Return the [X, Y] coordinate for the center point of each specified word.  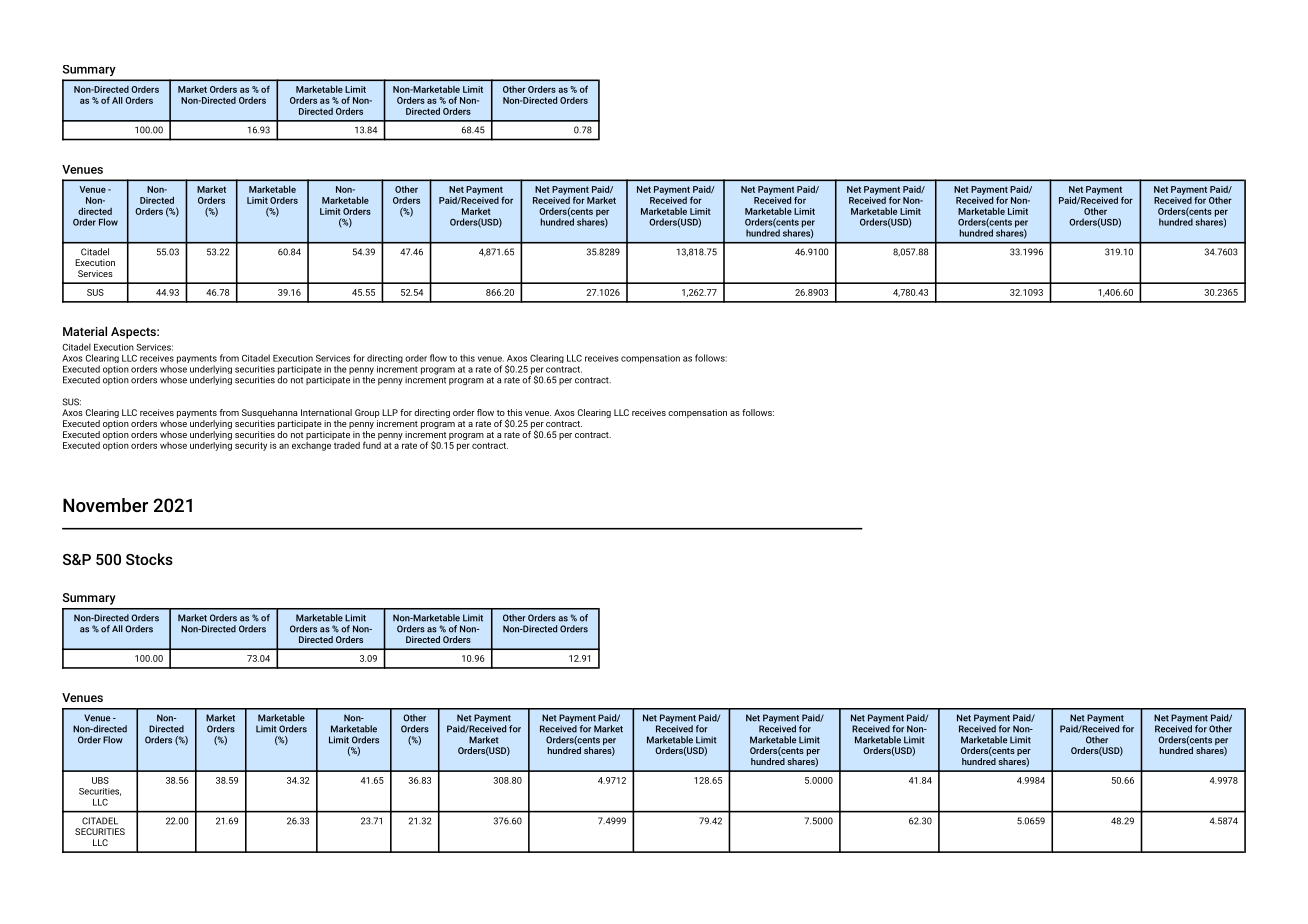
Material [85, 331]
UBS [100, 780]
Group [367, 413]
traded [346, 444]
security [251, 446]
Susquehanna [270, 413]
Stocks [149, 559]
